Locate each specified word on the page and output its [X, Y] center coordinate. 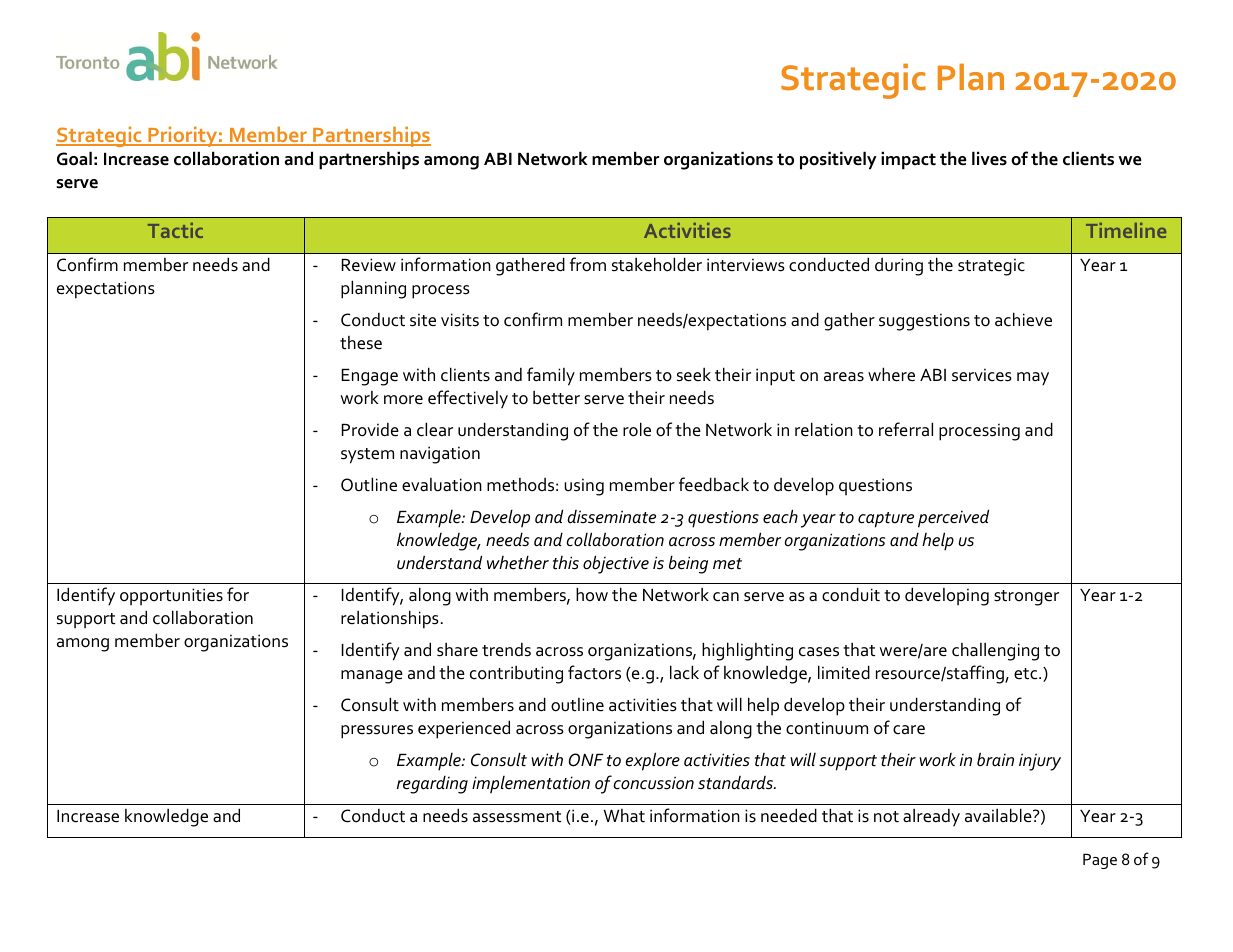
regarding [432, 785]
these [361, 343]
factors [594, 672]
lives [989, 158]
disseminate [611, 517]
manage [372, 677]
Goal [74, 158]
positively [838, 160]
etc [1027, 674]
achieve [1023, 319]
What [624, 816]
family [551, 376]
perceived [953, 518]
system [367, 456]
